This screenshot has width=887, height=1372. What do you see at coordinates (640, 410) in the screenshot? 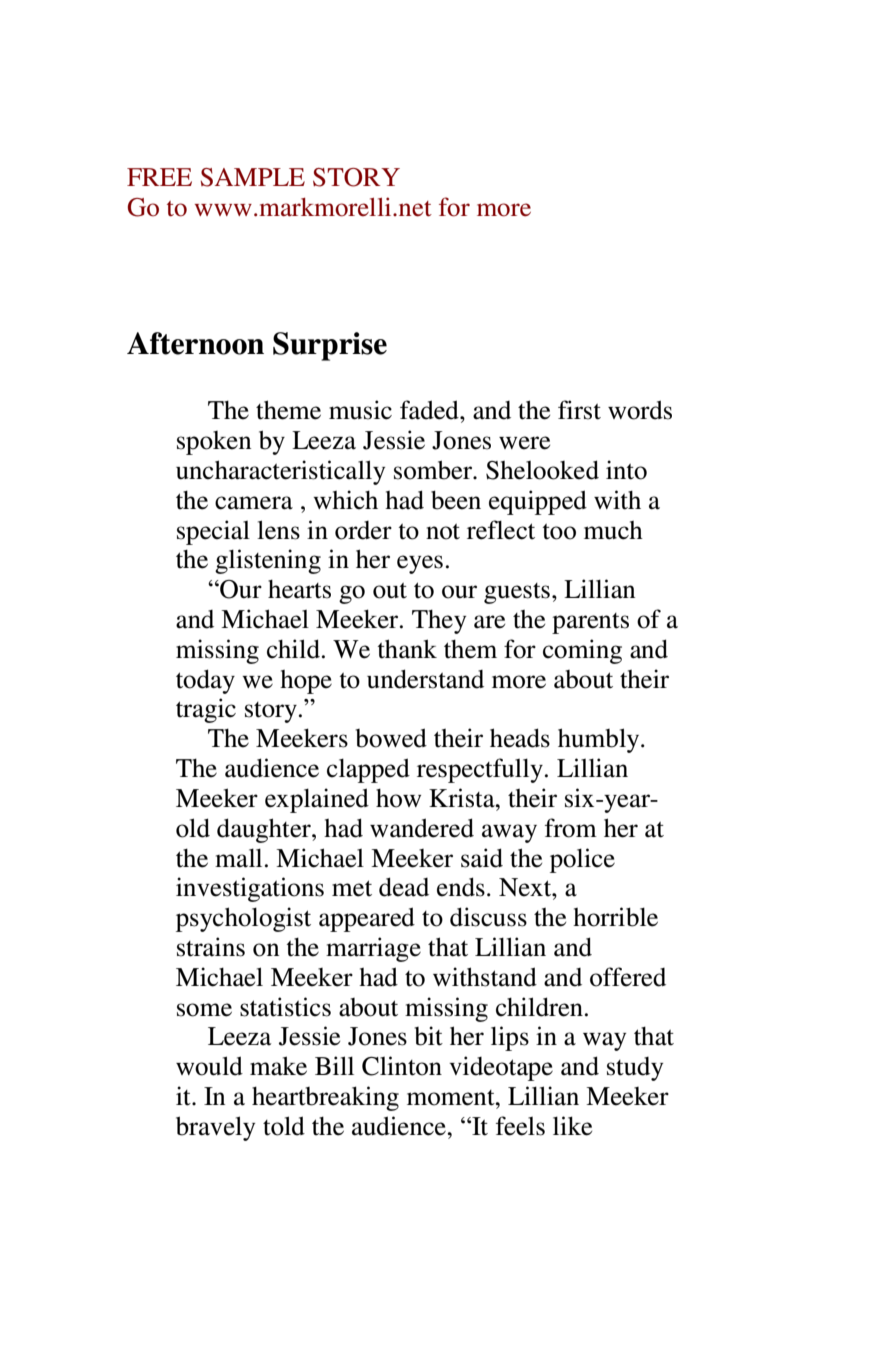
I see `words` at bounding box center [640, 410].
